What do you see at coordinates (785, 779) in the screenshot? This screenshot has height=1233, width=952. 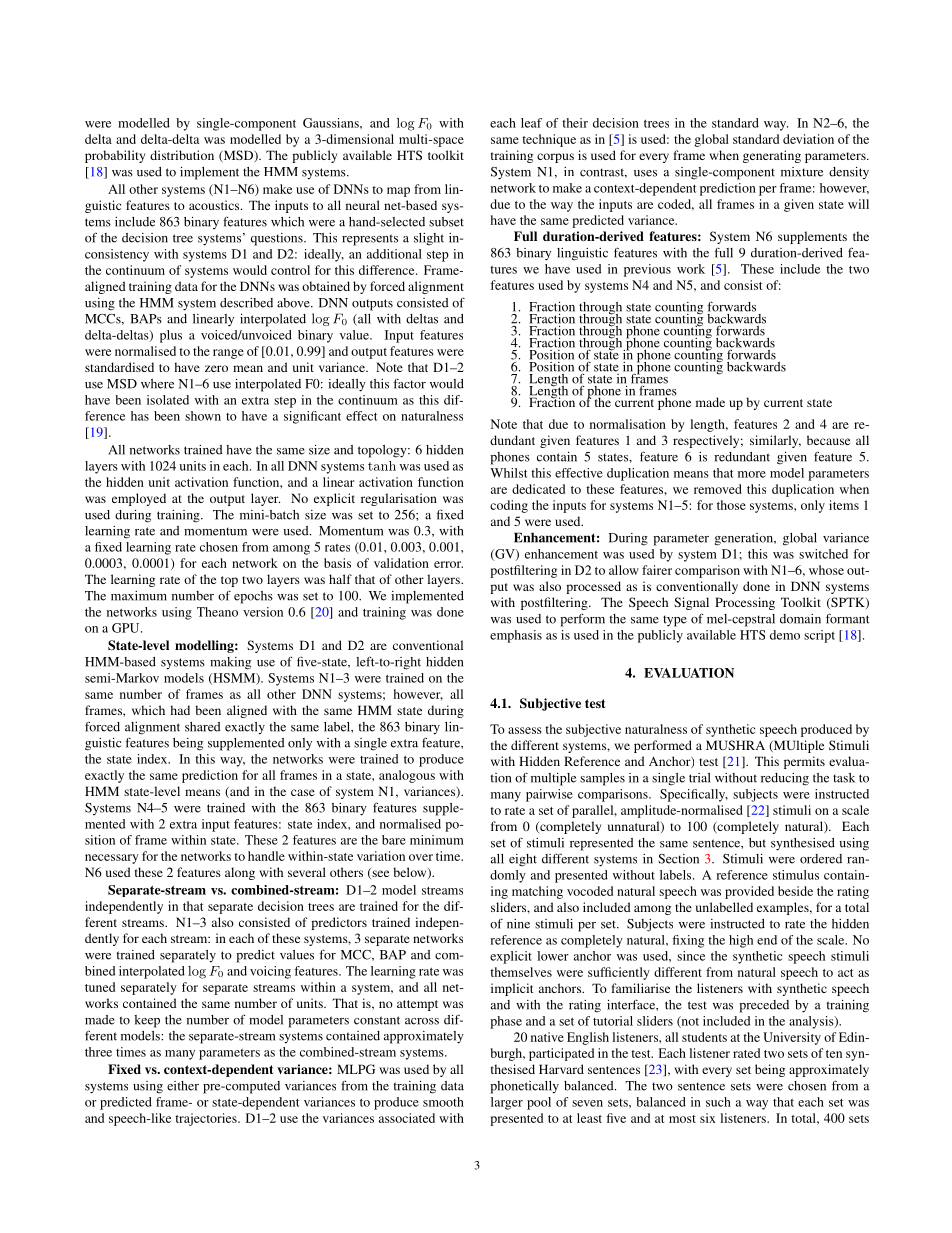 I see `reducing` at bounding box center [785, 779].
